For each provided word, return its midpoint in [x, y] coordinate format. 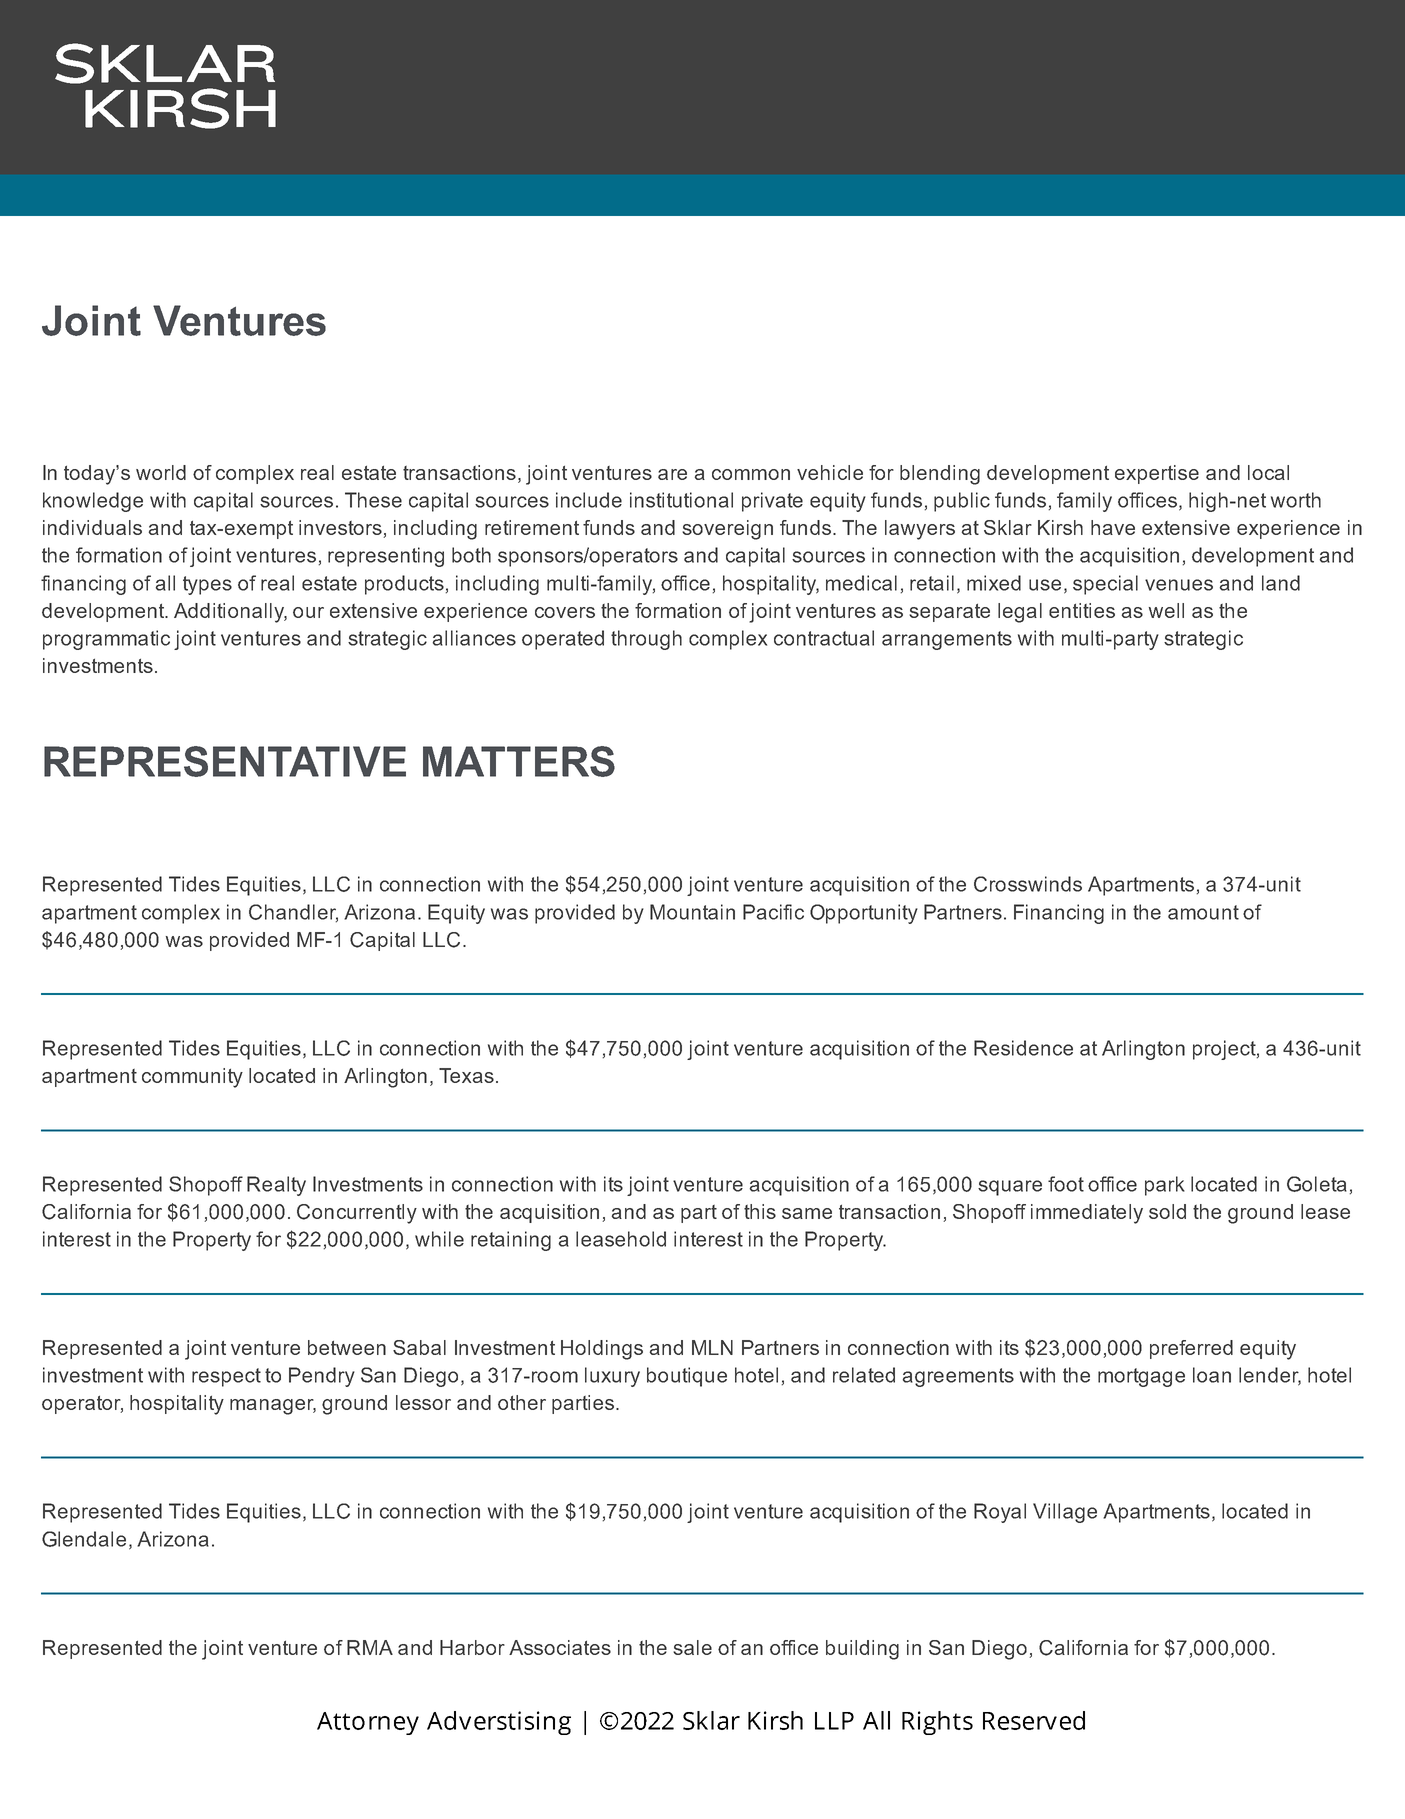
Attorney [368, 1723]
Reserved [1034, 1720]
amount [1203, 912]
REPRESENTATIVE [225, 761]
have [1113, 527]
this [760, 1211]
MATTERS [519, 761]
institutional [681, 500]
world [161, 472]
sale [692, 1647]
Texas [466, 1075]
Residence [1023, 1048]
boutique [687, 1377]
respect [226, 1377]
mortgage [1141, 1377]
